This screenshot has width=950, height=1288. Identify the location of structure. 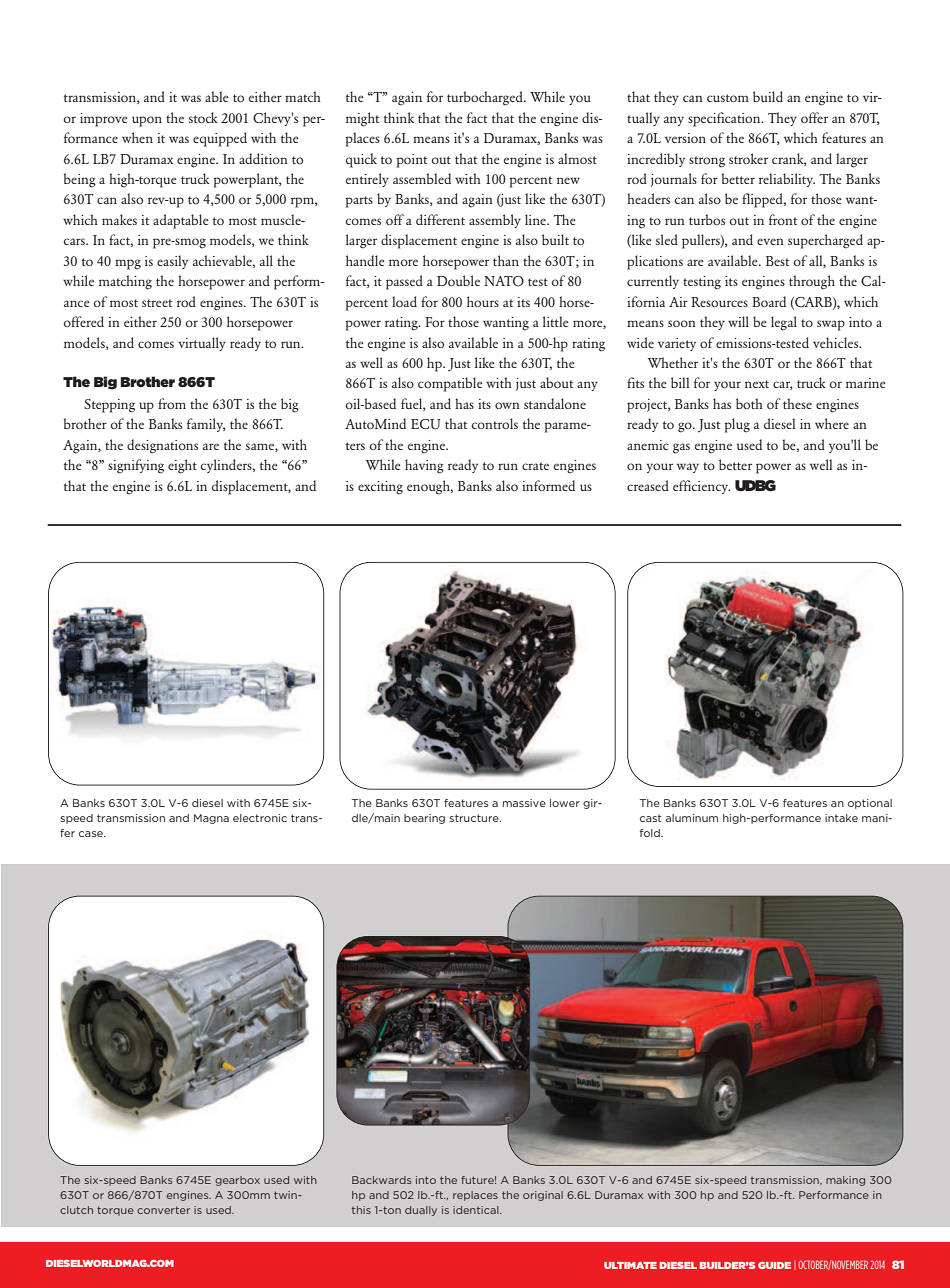
(475, 818).
